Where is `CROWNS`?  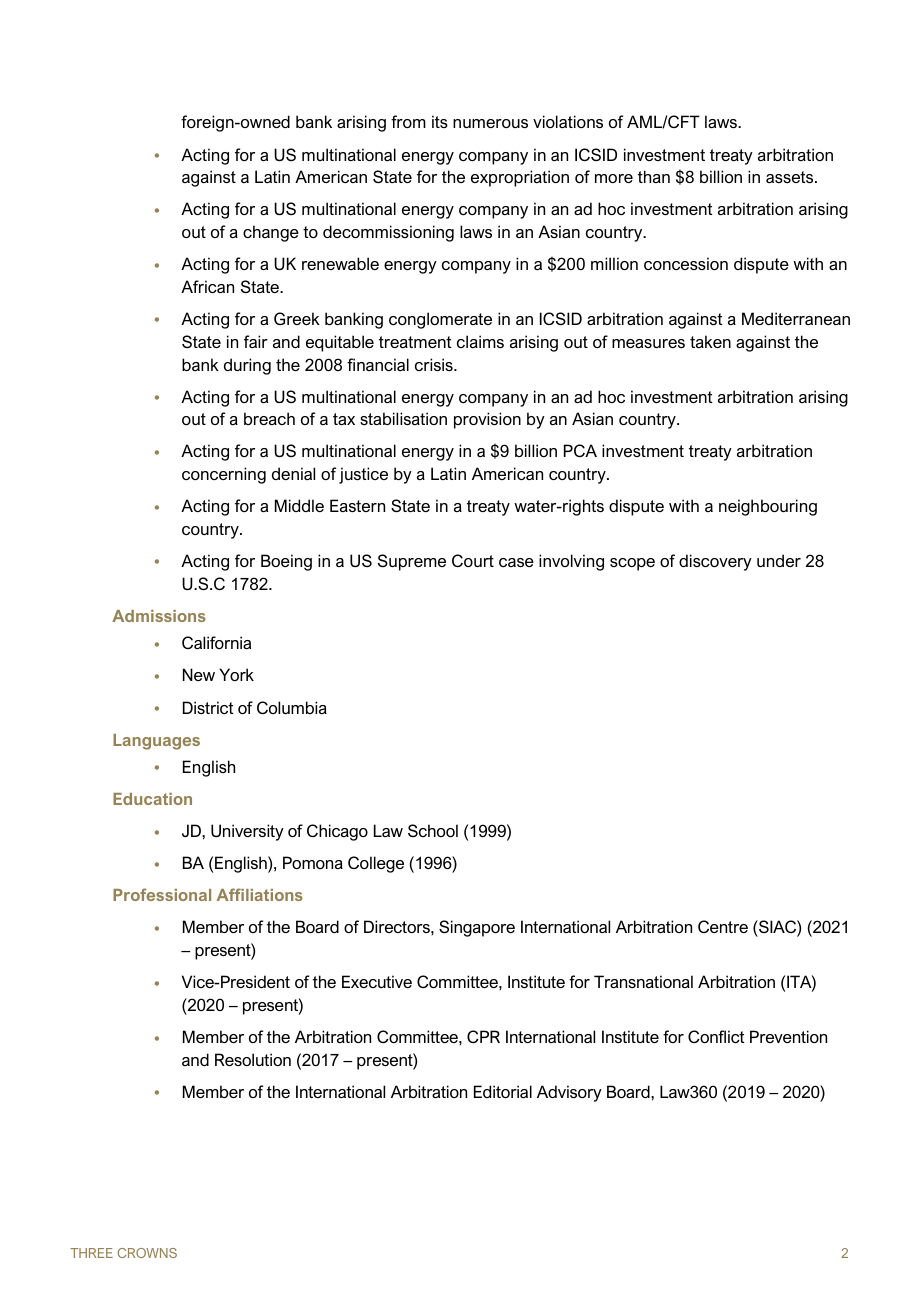 CROWNS is located at coordinates (147, 1253).
